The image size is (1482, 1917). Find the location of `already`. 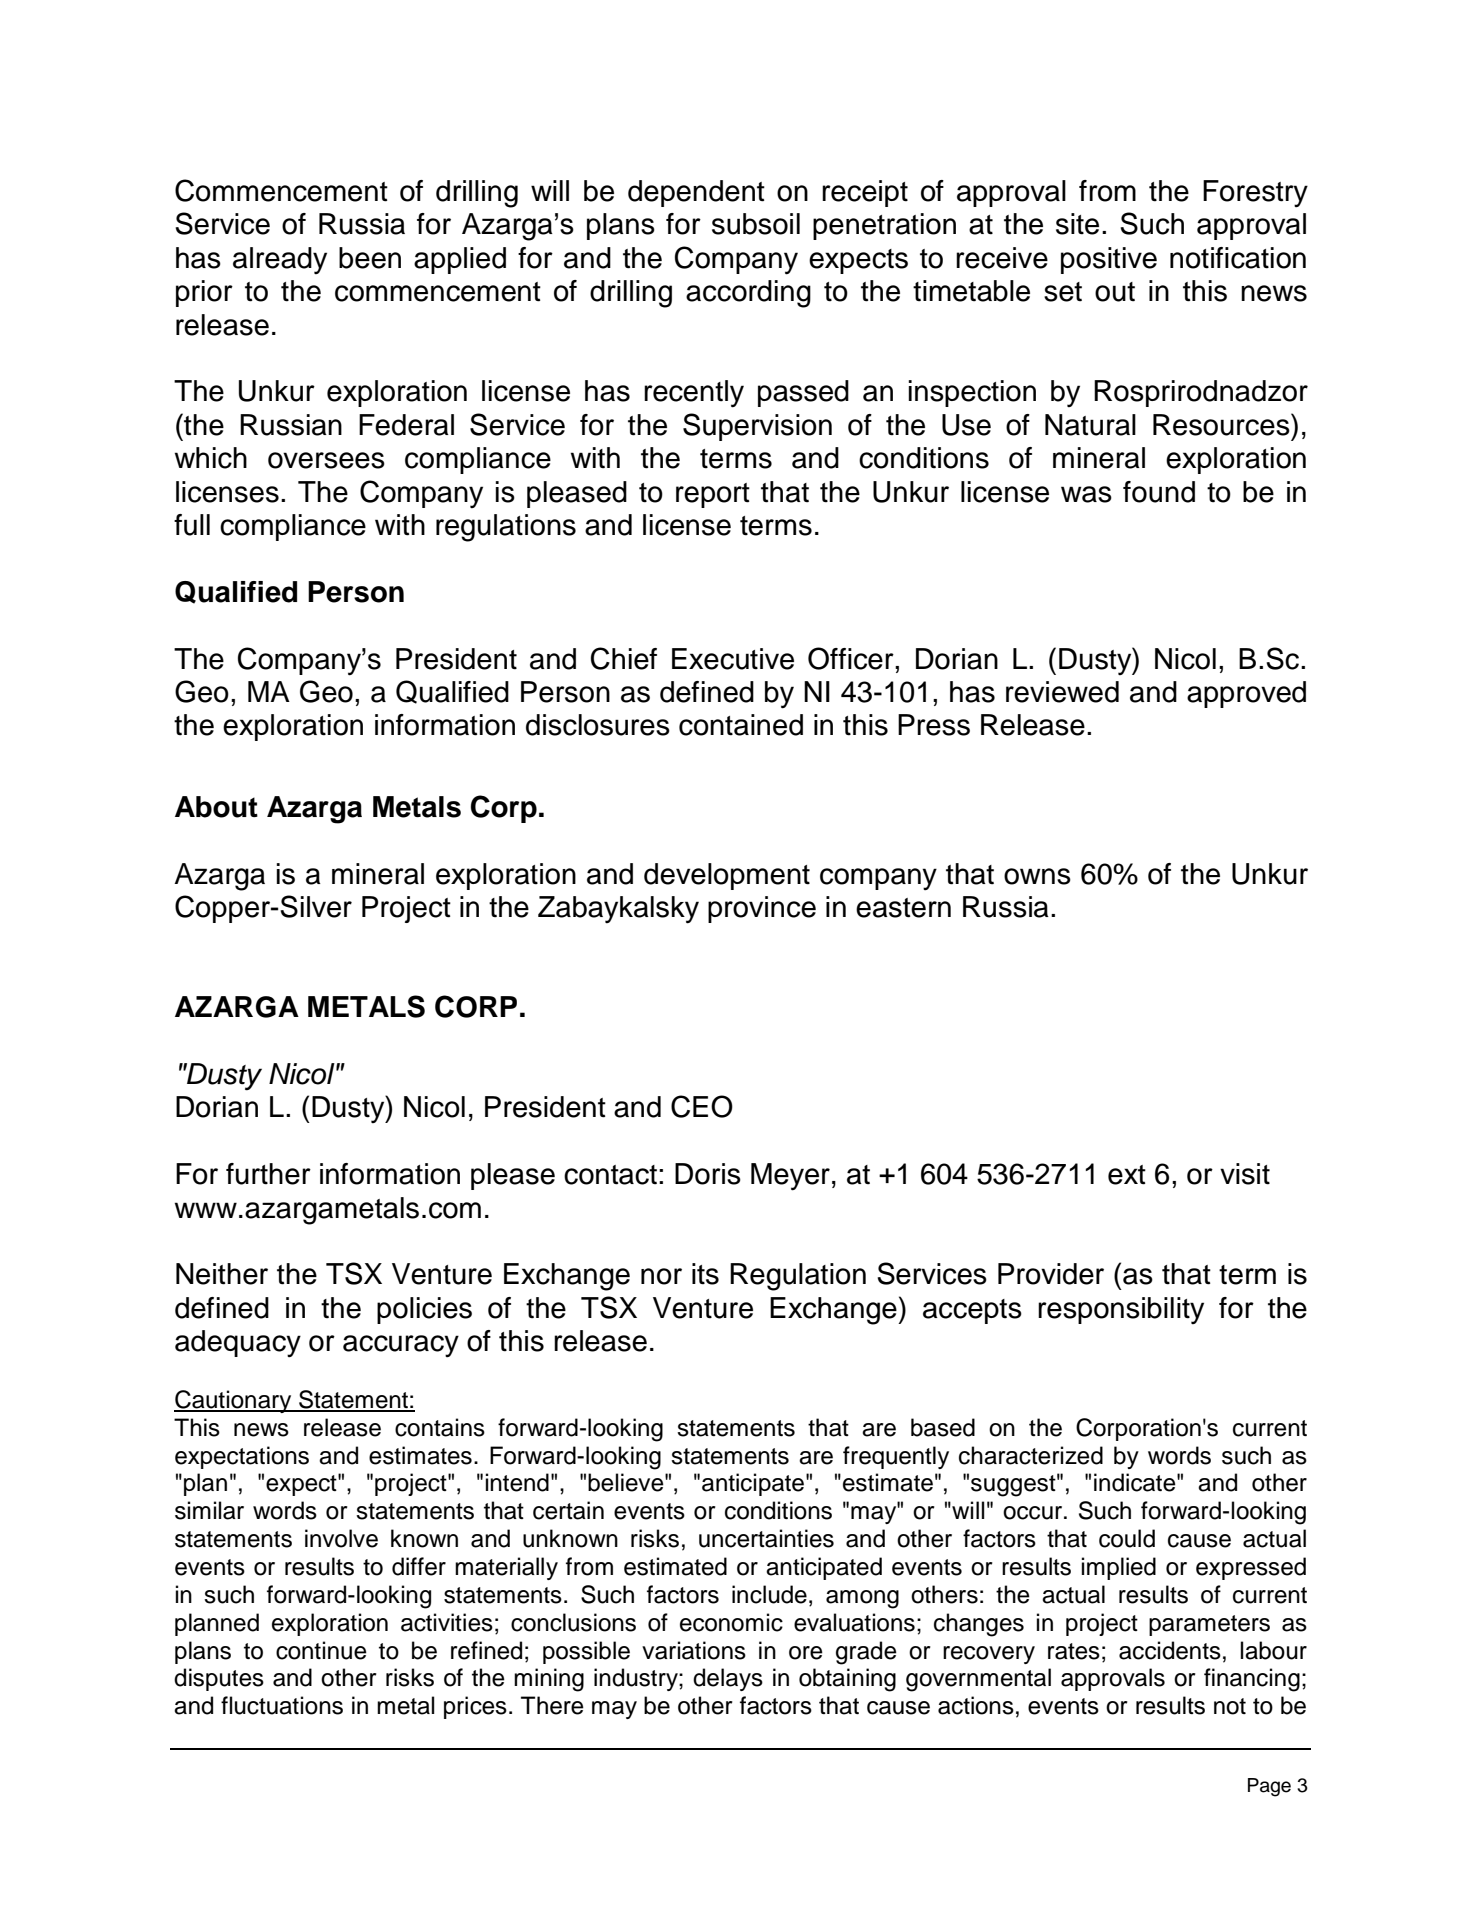

already is located at coordinates (280, 260).
